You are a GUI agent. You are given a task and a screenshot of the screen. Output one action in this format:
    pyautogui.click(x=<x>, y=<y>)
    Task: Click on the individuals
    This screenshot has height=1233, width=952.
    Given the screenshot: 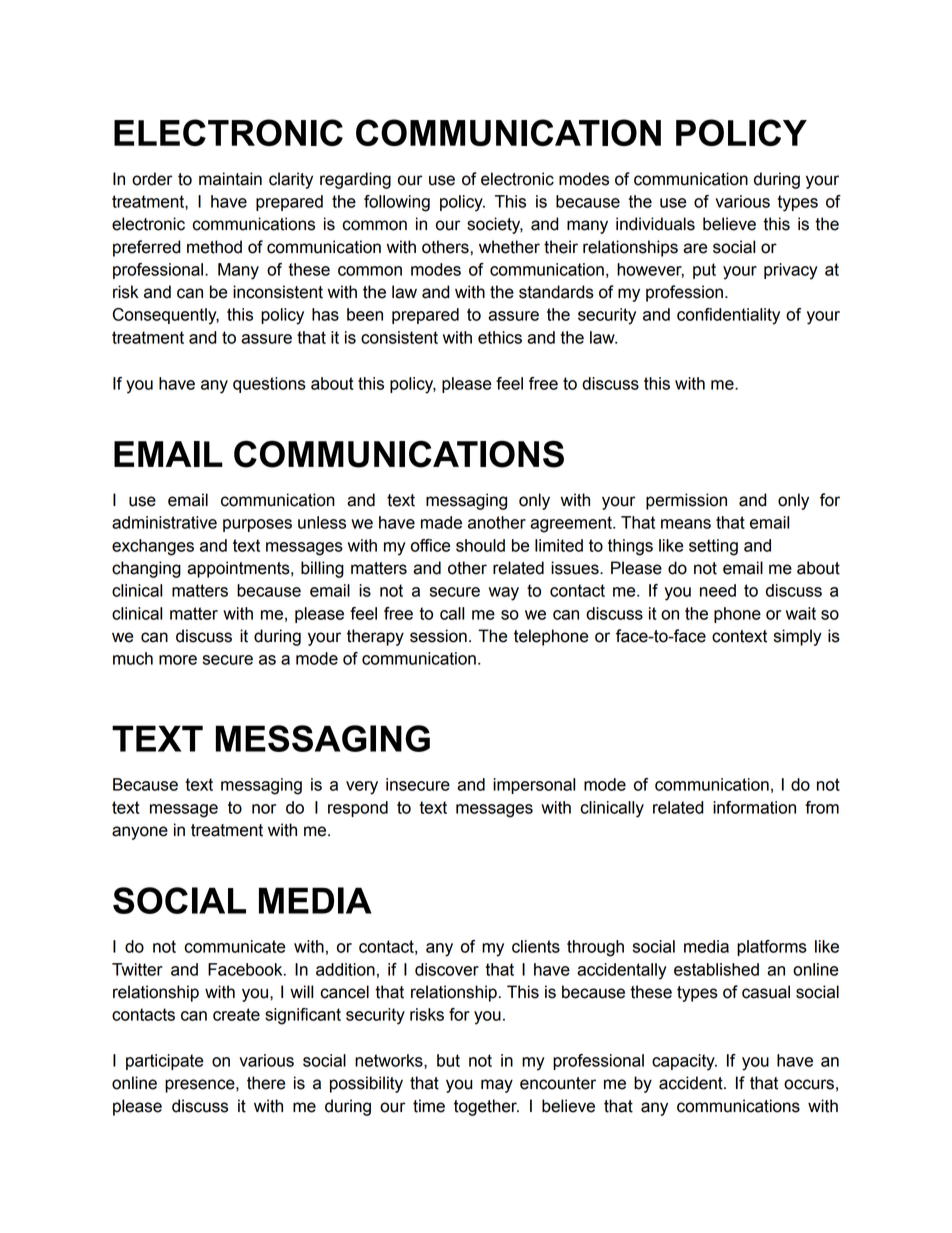 What is the action you would take?
    pyautogui.click(x=655, y=224)
